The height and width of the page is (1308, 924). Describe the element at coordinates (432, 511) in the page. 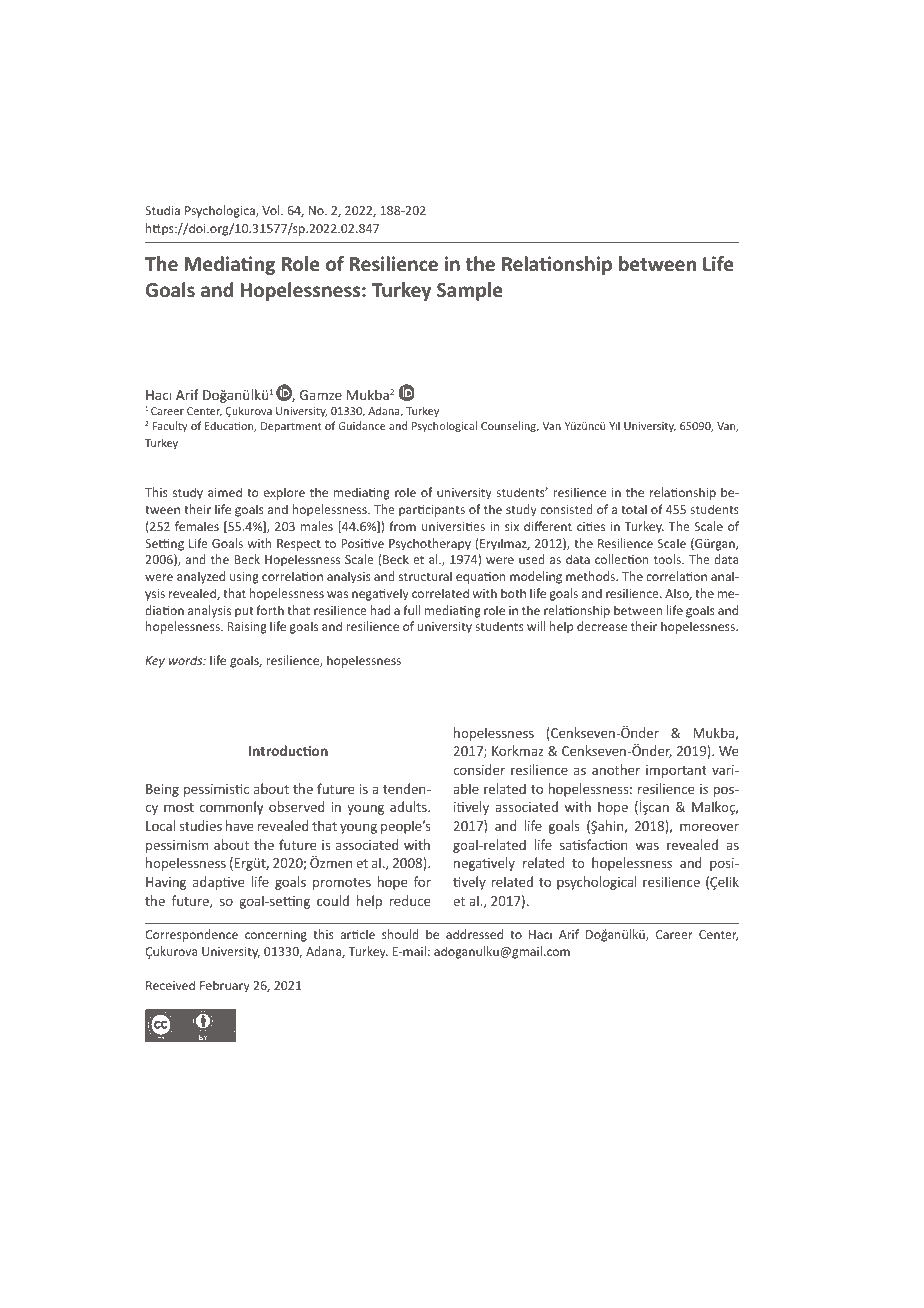

I see `participants` at that location.
